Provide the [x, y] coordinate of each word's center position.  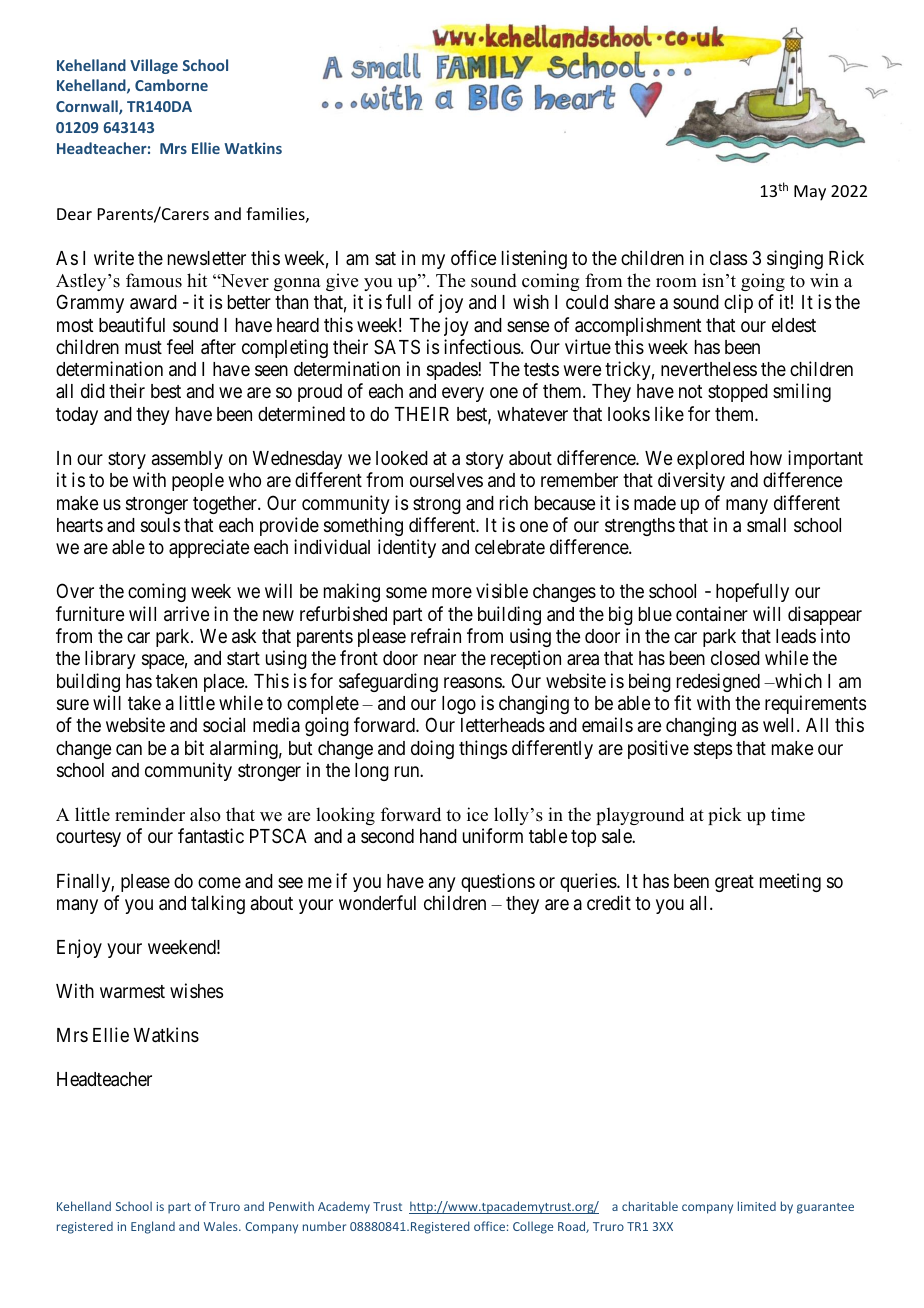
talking [218, 904]
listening [534, 259]
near [440, 659]
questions [498, 882]
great [734, 883]
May [810, 193]
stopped [738, 393]
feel [180, 346]
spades [453, 371]
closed [735, 658]
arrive [186, 613]
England [153, 1227]
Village [154, 66]
